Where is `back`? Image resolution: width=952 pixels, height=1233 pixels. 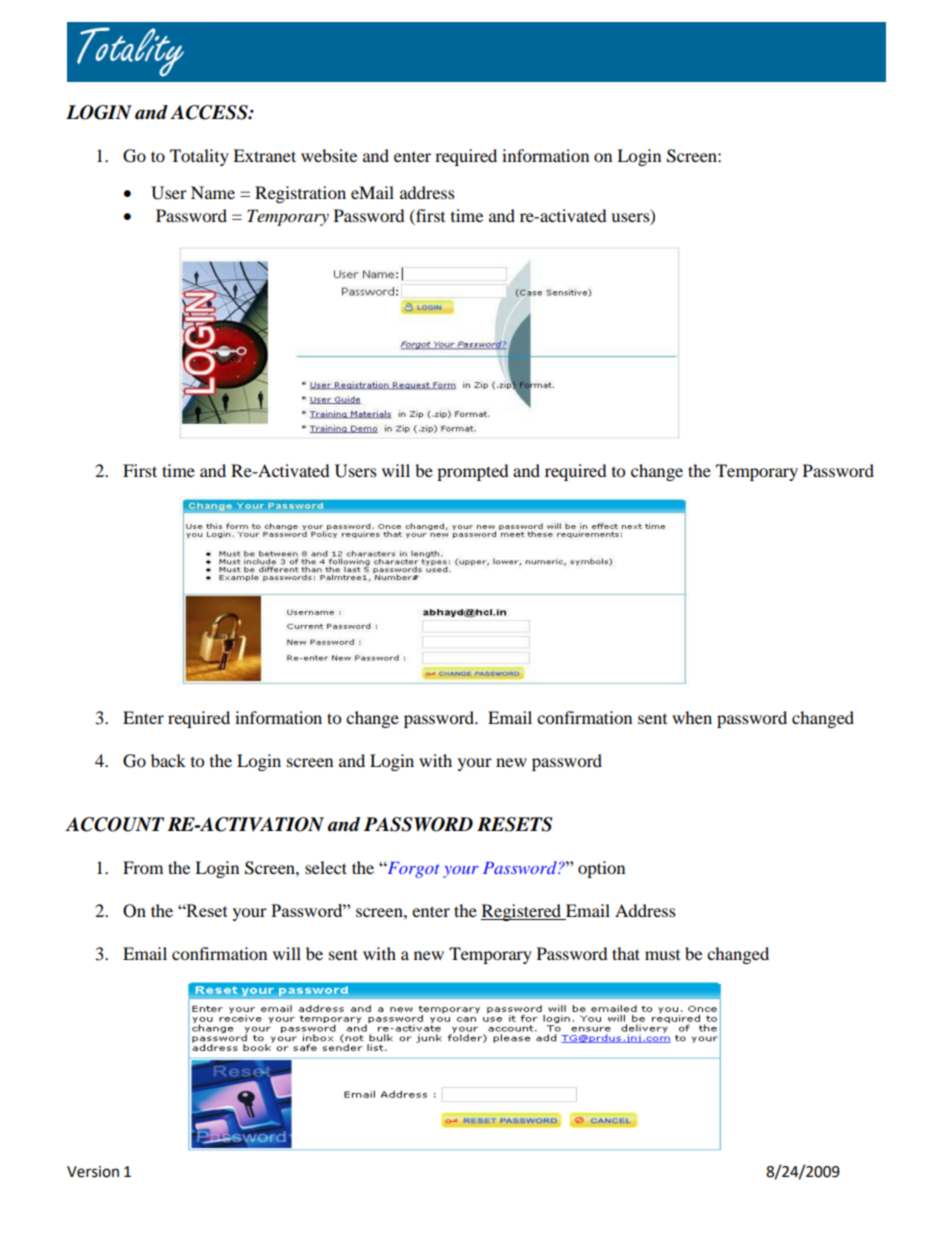
back is located at coordinates (168, 760).
